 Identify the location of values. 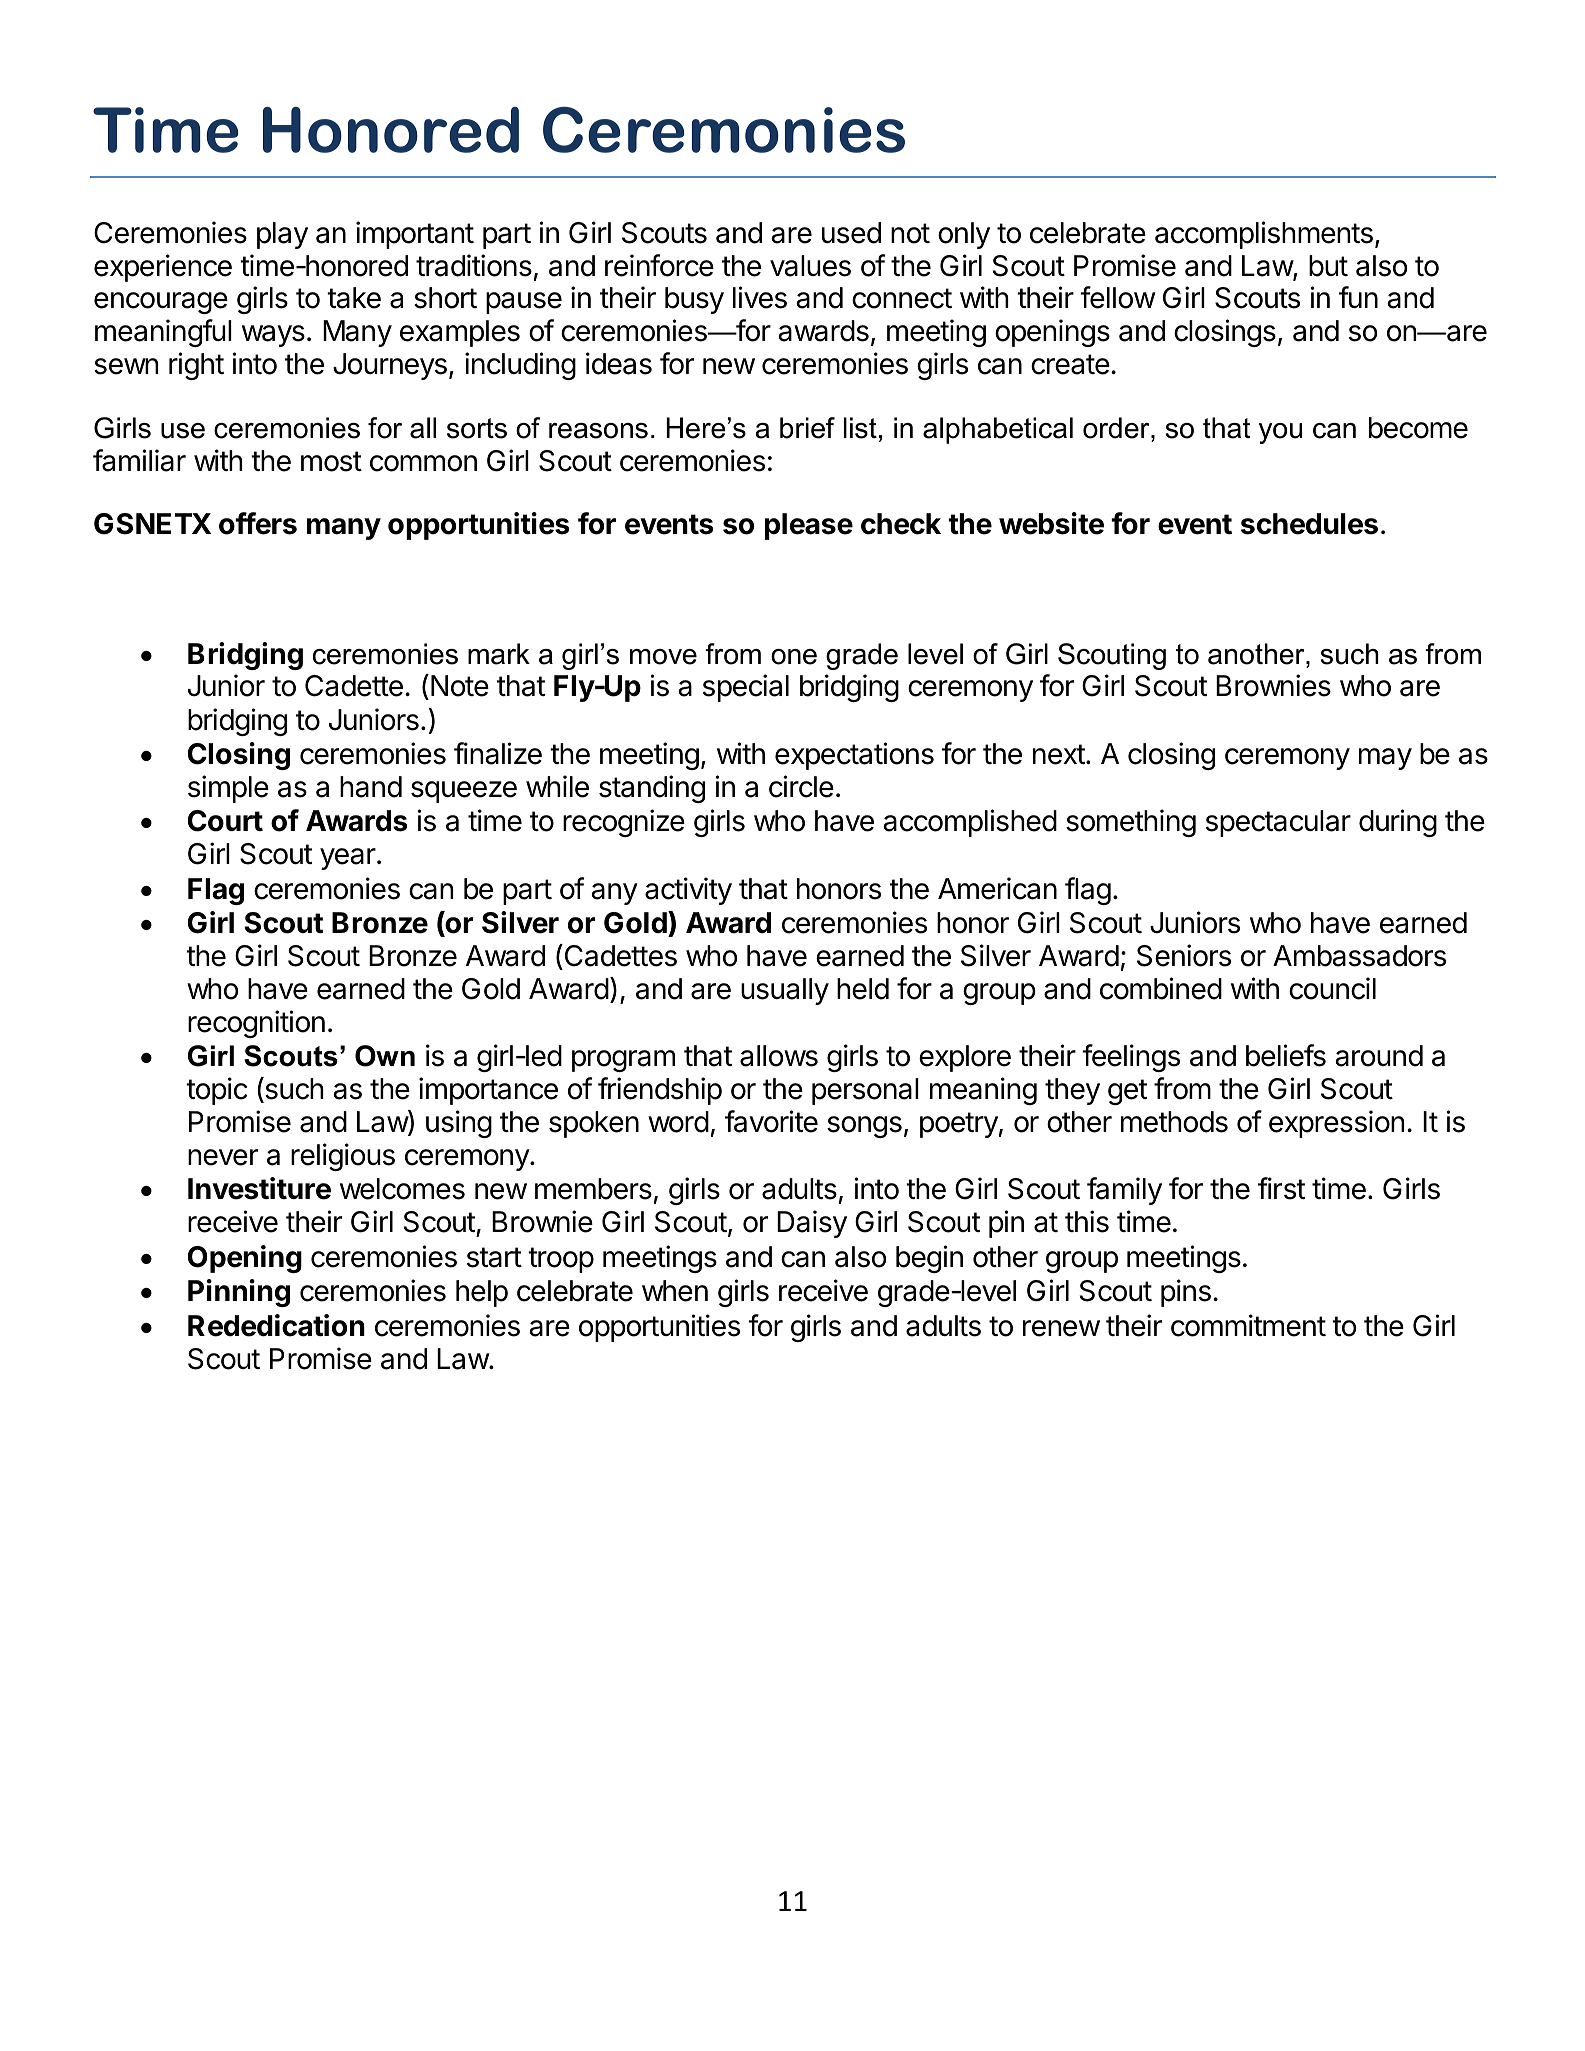
(810, 266).
